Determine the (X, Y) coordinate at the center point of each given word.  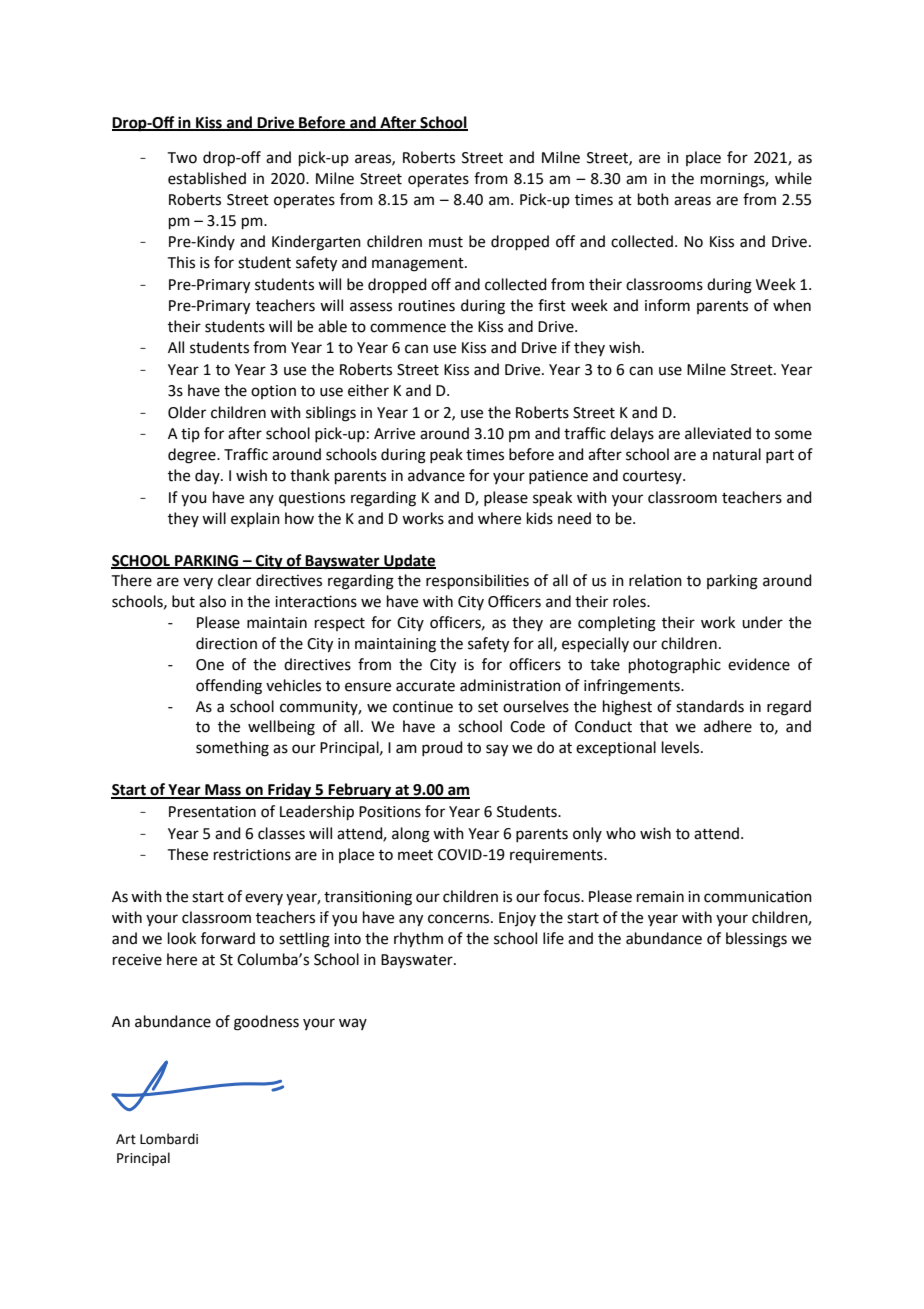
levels (682, 747)
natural (737, 454)
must (446, 242)
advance (436, 475)
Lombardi (169, 1139)
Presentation (212, 812)
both (653, 199)
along (411, 835)
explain (255, 519)
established (207, 178)
